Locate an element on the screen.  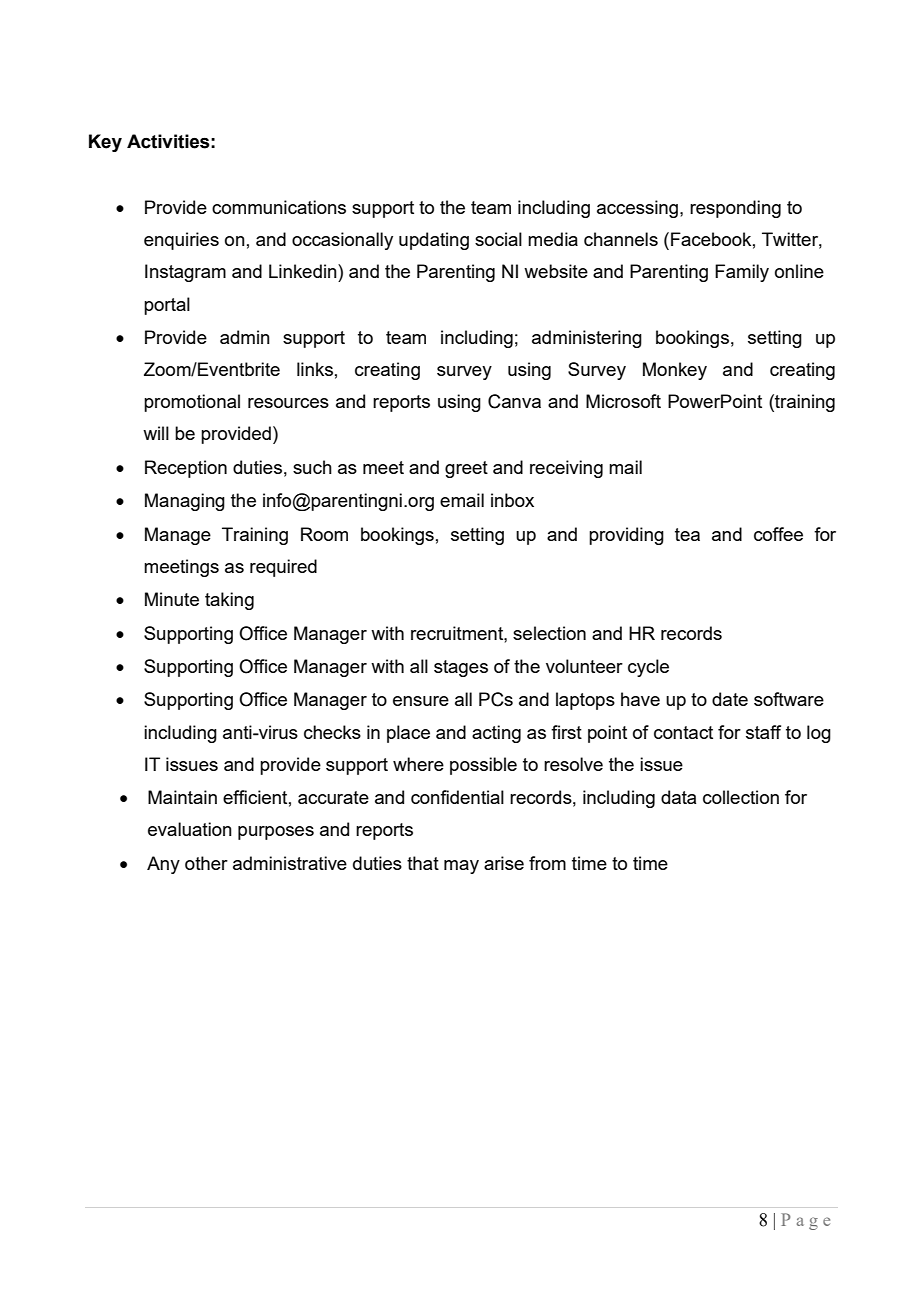
Page is located at coordinates (805, 1221).
